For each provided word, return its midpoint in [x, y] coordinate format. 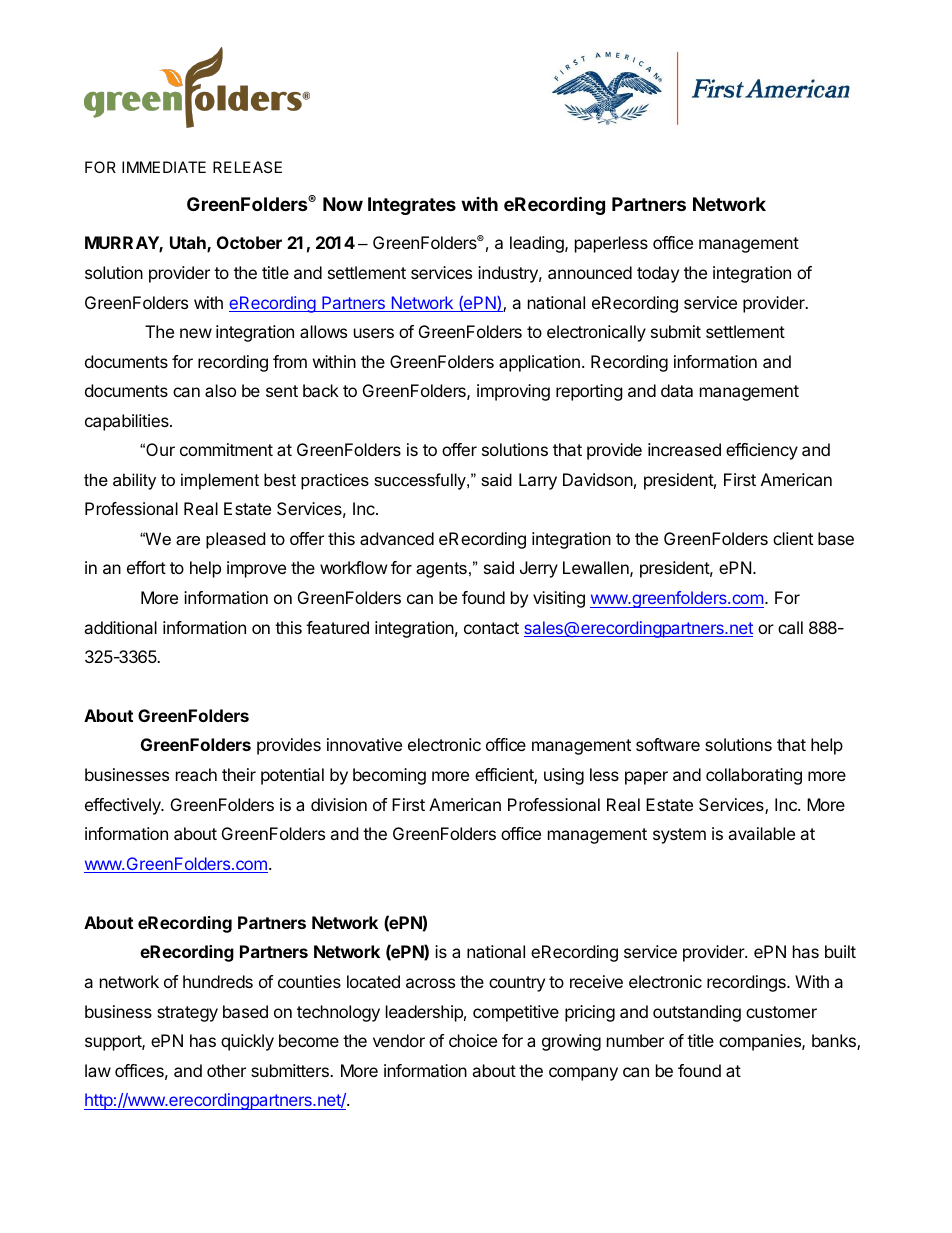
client [793, 538]
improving [513, 392]
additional [120, 627]
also [220, 390]
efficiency [762, 451]
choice [473, 1040]
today [658, 274]
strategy [187, 1014]
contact [491, 628]
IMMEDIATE [164, 167]
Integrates [412, 206]
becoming [389, 776]
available [761, 833]
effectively [124, 806]
